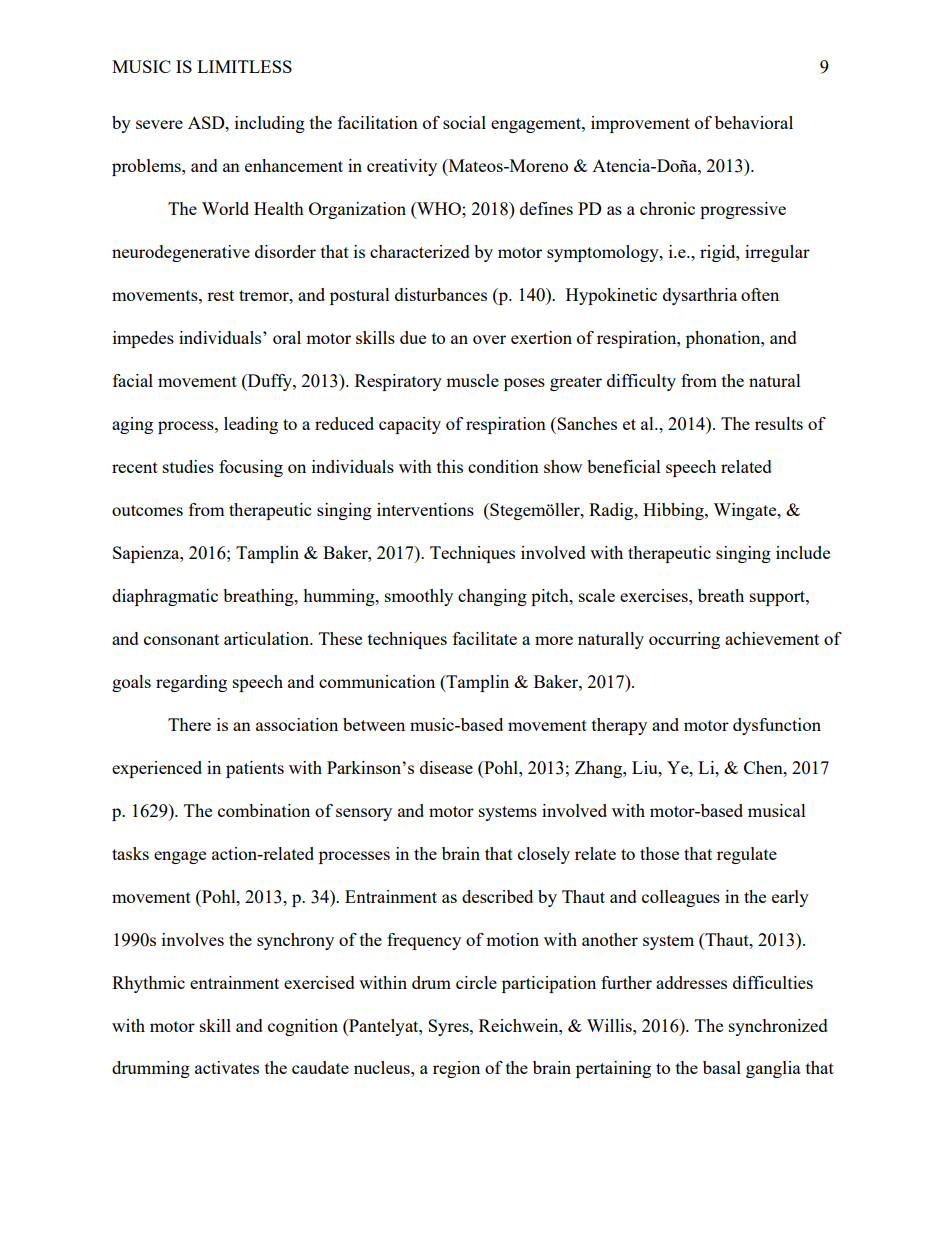 This screenshot has height=1233, width=952. Describe the element at coordinates (456, 1069) in the screenshot. I see `region` at that location.
